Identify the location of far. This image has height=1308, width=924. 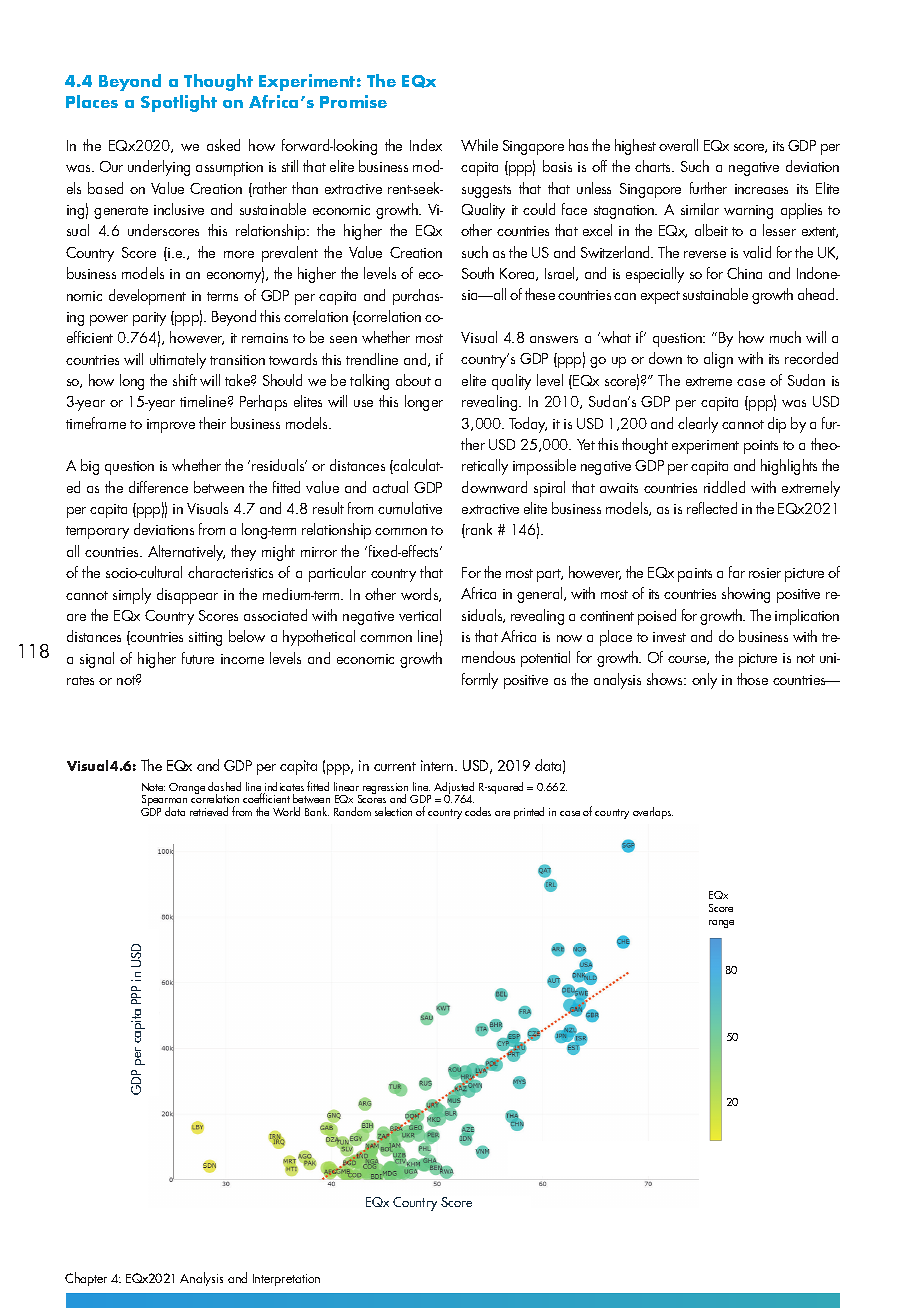
(737, 572).
